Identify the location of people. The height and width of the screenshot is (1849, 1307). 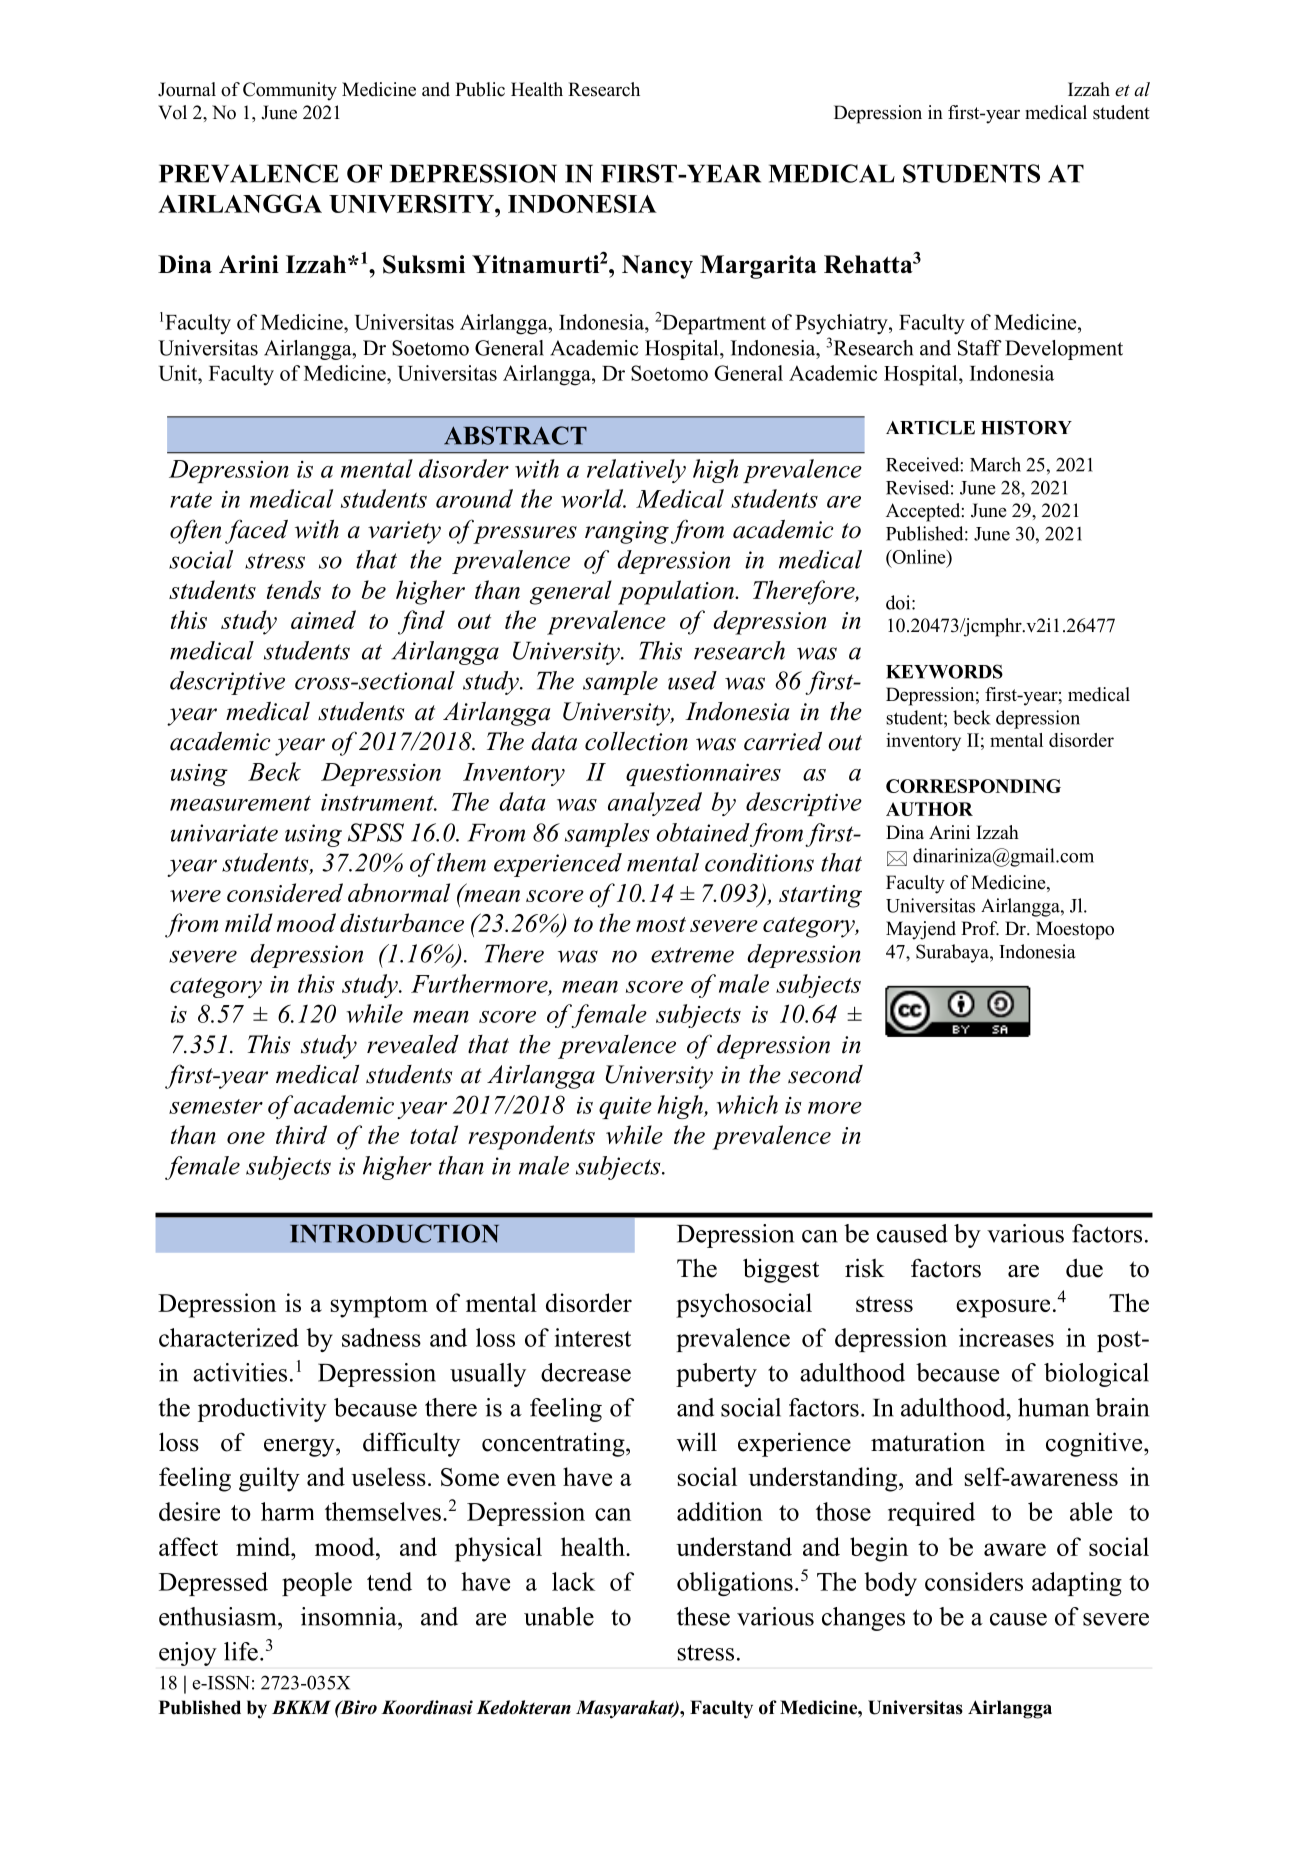
(317, 1584).
